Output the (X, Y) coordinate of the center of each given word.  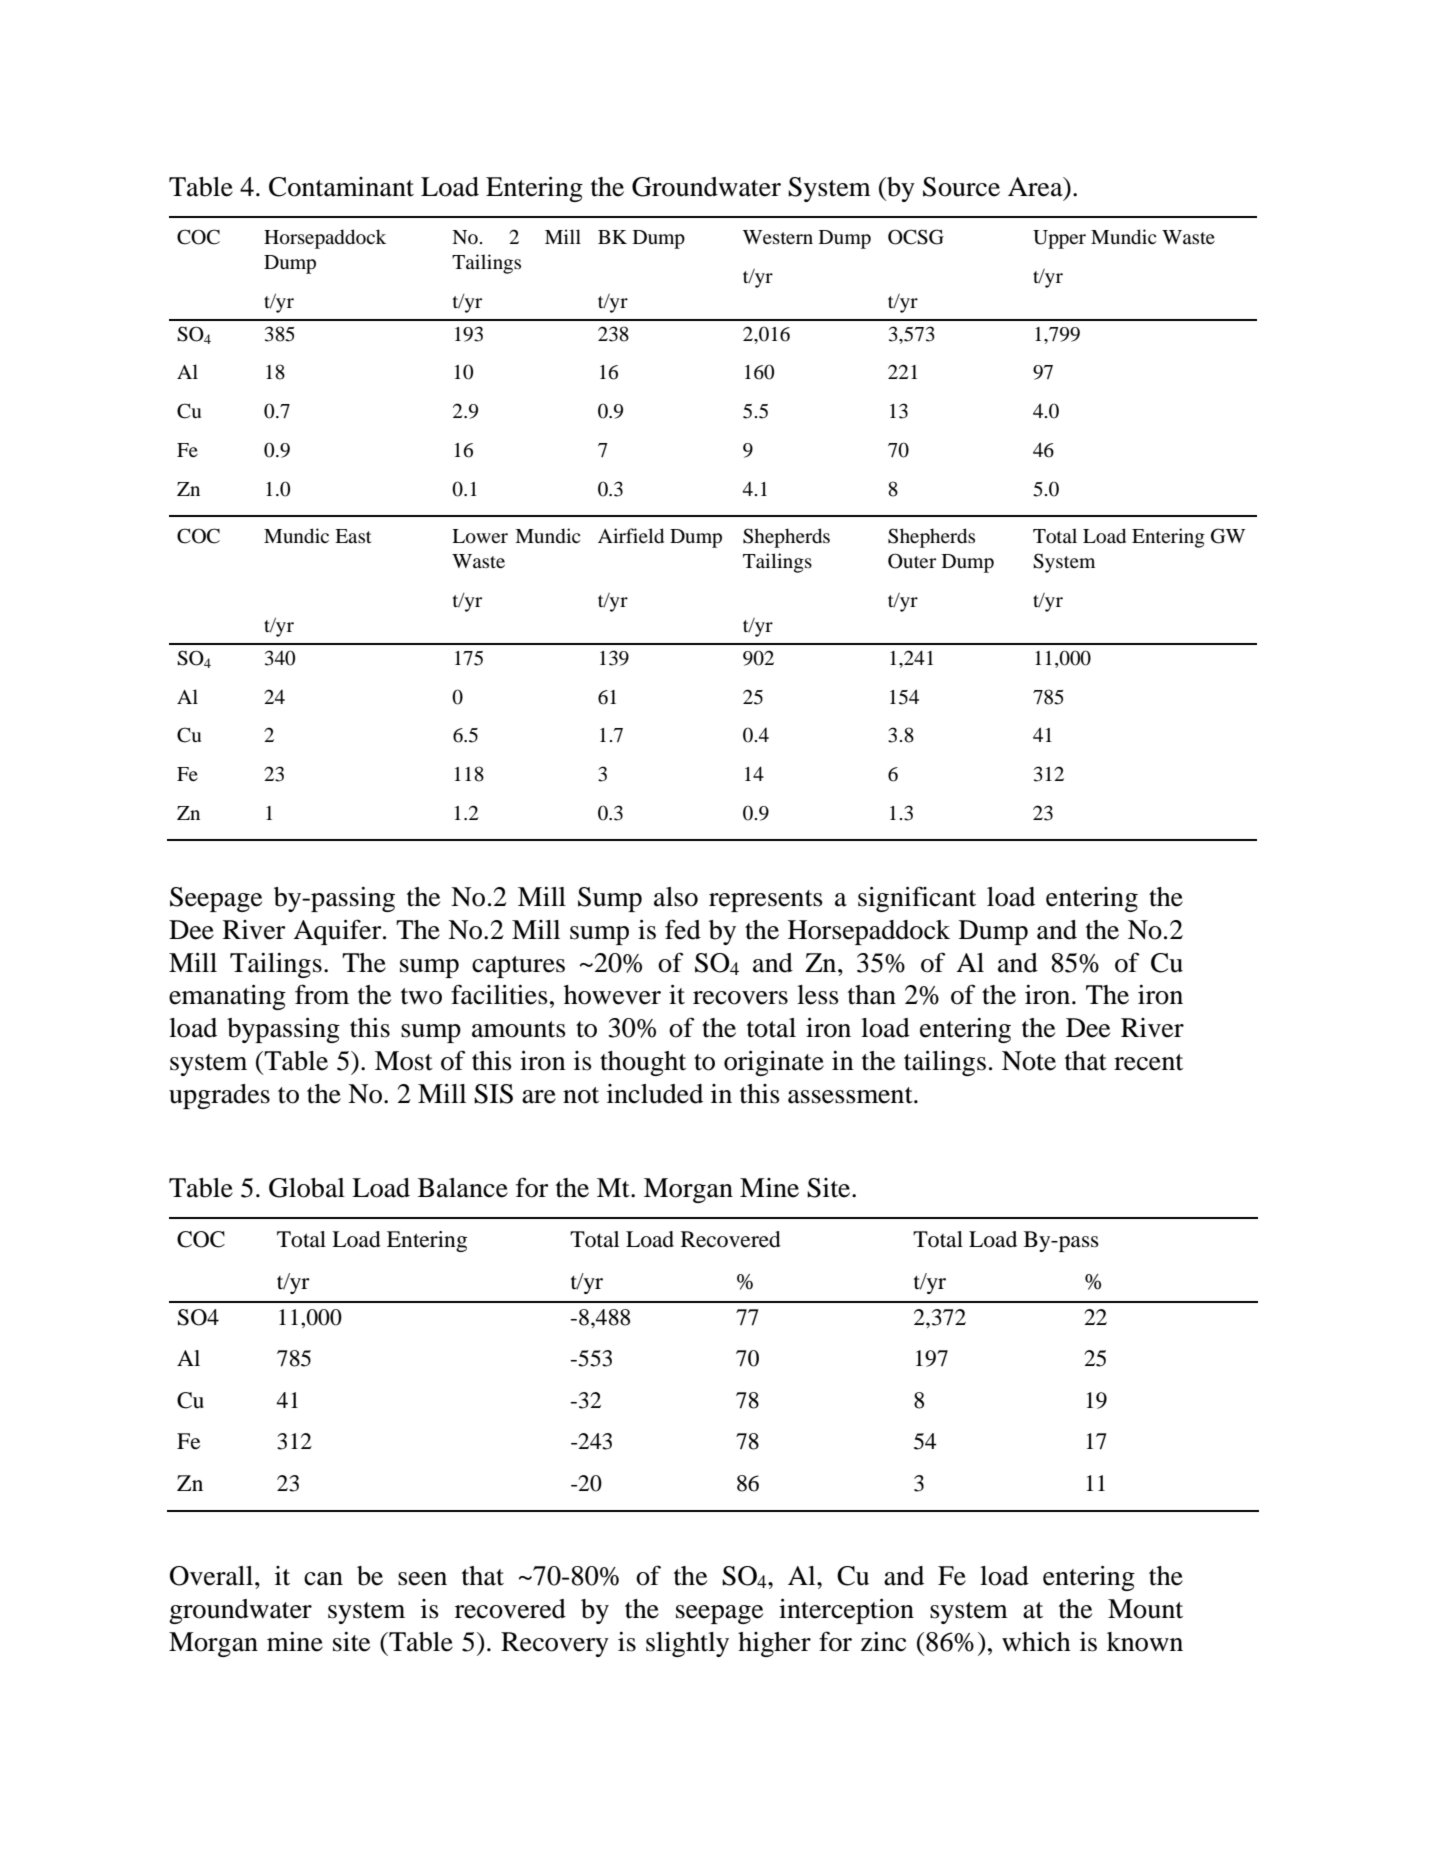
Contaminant (341, 187)
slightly (687, 1644)
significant (917, 899)
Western (778, 237)
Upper (1059, 239)
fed (683, 929)
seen (422, 1579)
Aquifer (338, 932)
